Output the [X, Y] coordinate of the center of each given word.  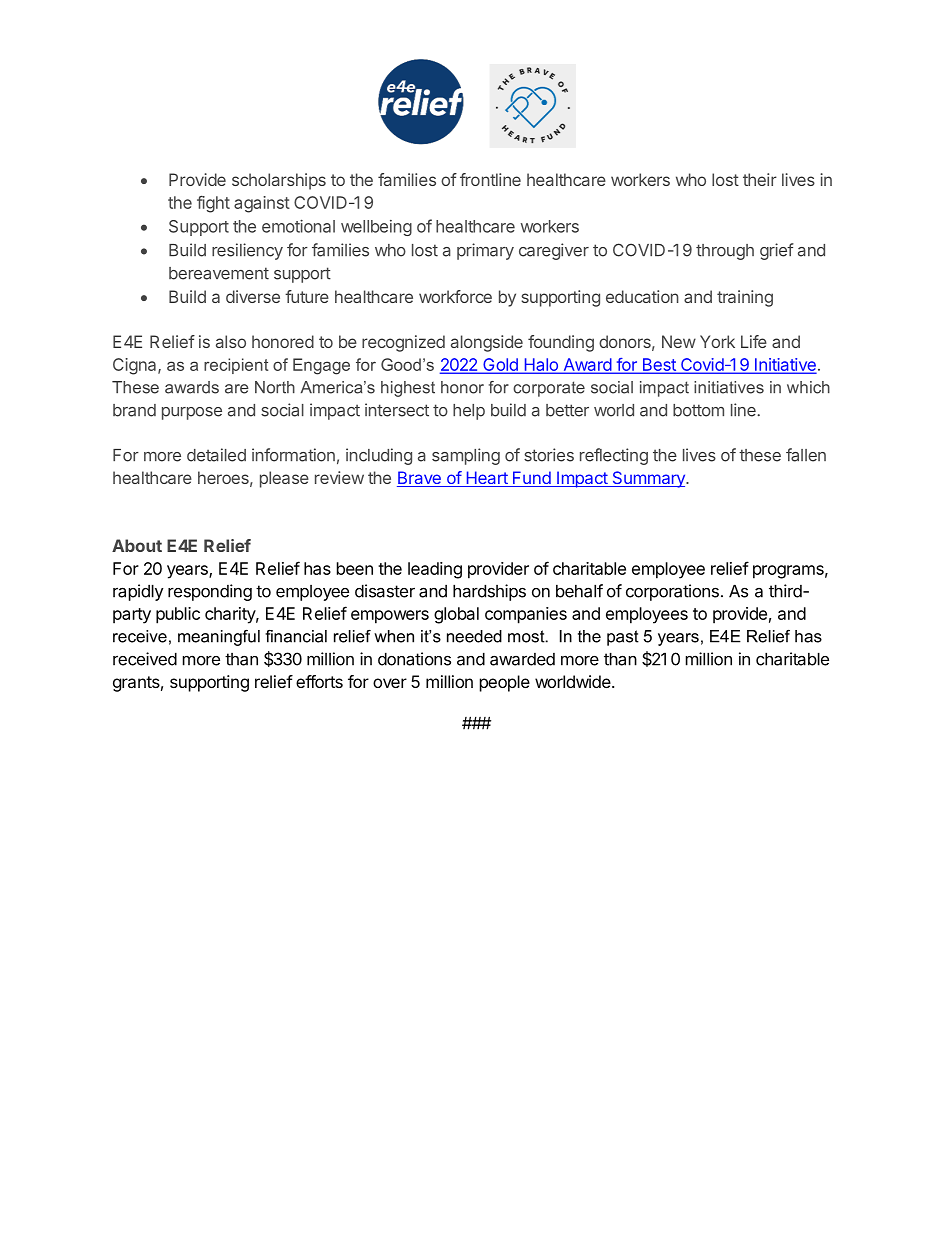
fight [213, 204]
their [760, 179]
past [623, 638]
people [505, 683]
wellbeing [376, 228]
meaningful [219, 638]
